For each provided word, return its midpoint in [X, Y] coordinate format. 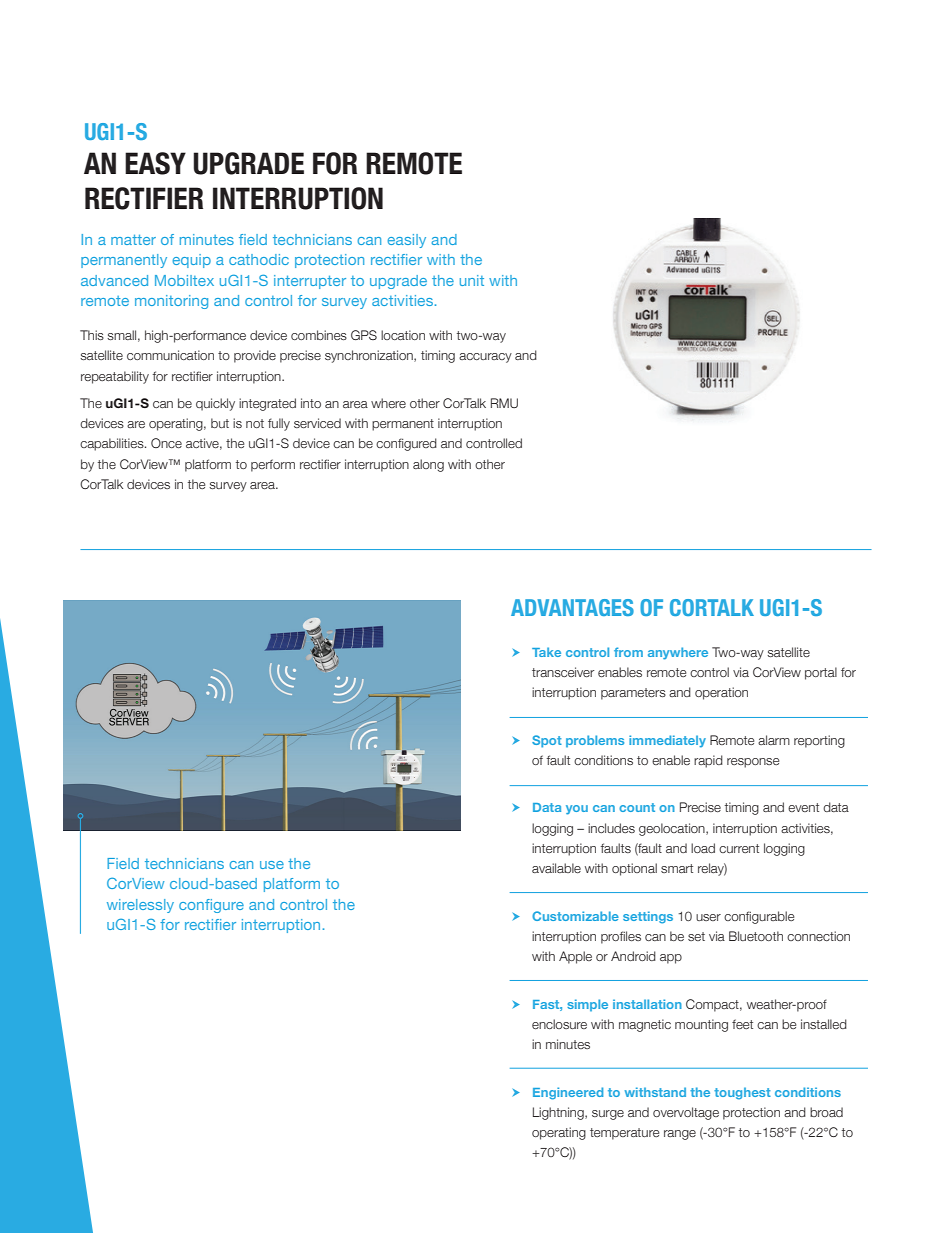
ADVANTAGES [572, 607]
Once [166, 443]
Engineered [568, 1093]
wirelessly [140, 906]
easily [407, 241]
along [428, 465]
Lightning [559, 1113]
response [753, 763]
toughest [742, 1093]
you [577, 810]
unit [472, 280]
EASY [155, 163]
